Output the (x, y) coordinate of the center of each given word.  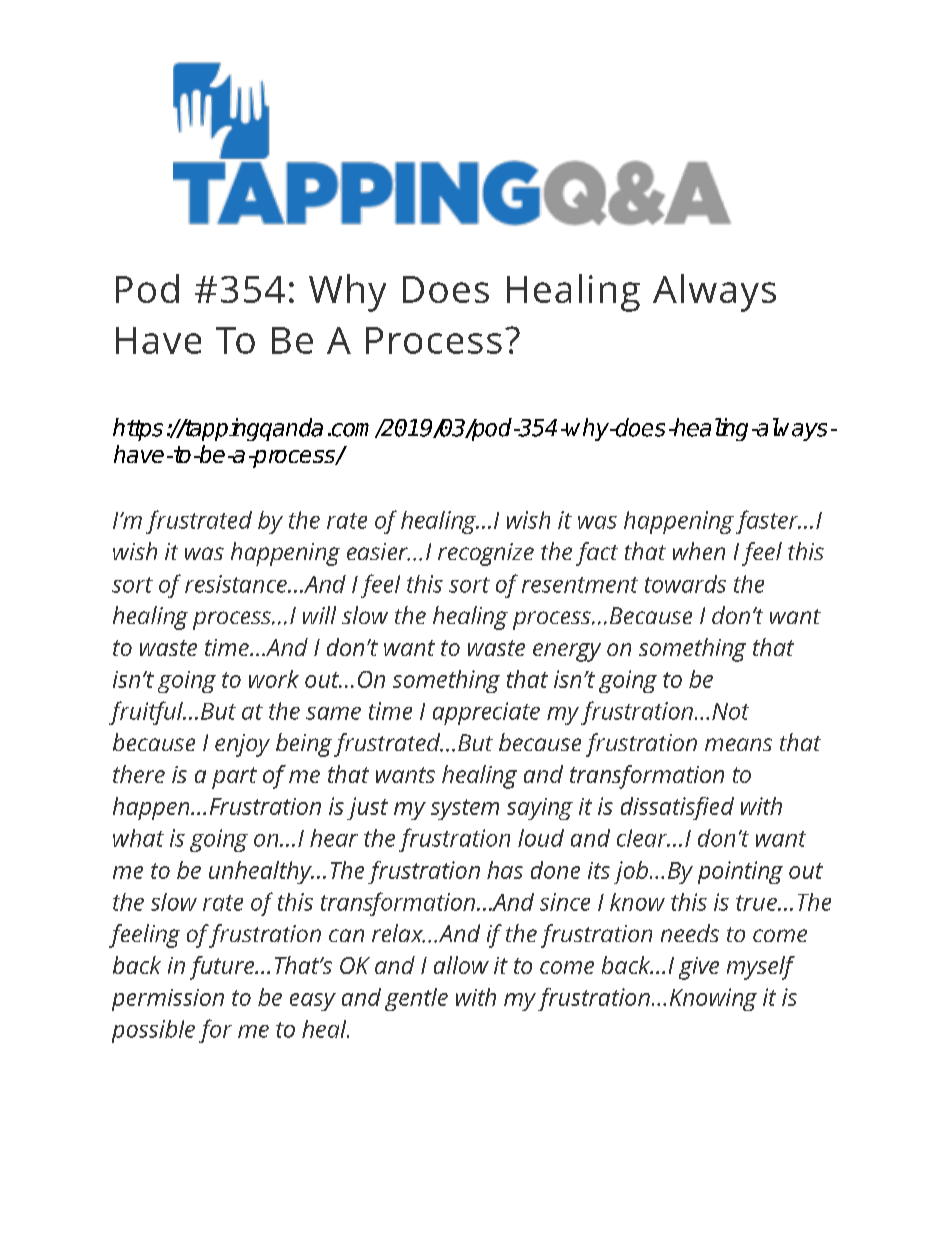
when (699, 551)
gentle (416, 999)
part (234, 778)
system (465, 809)
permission (168, 1000)
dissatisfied (677, 808)
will (319, 615)
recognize (486, 554)
